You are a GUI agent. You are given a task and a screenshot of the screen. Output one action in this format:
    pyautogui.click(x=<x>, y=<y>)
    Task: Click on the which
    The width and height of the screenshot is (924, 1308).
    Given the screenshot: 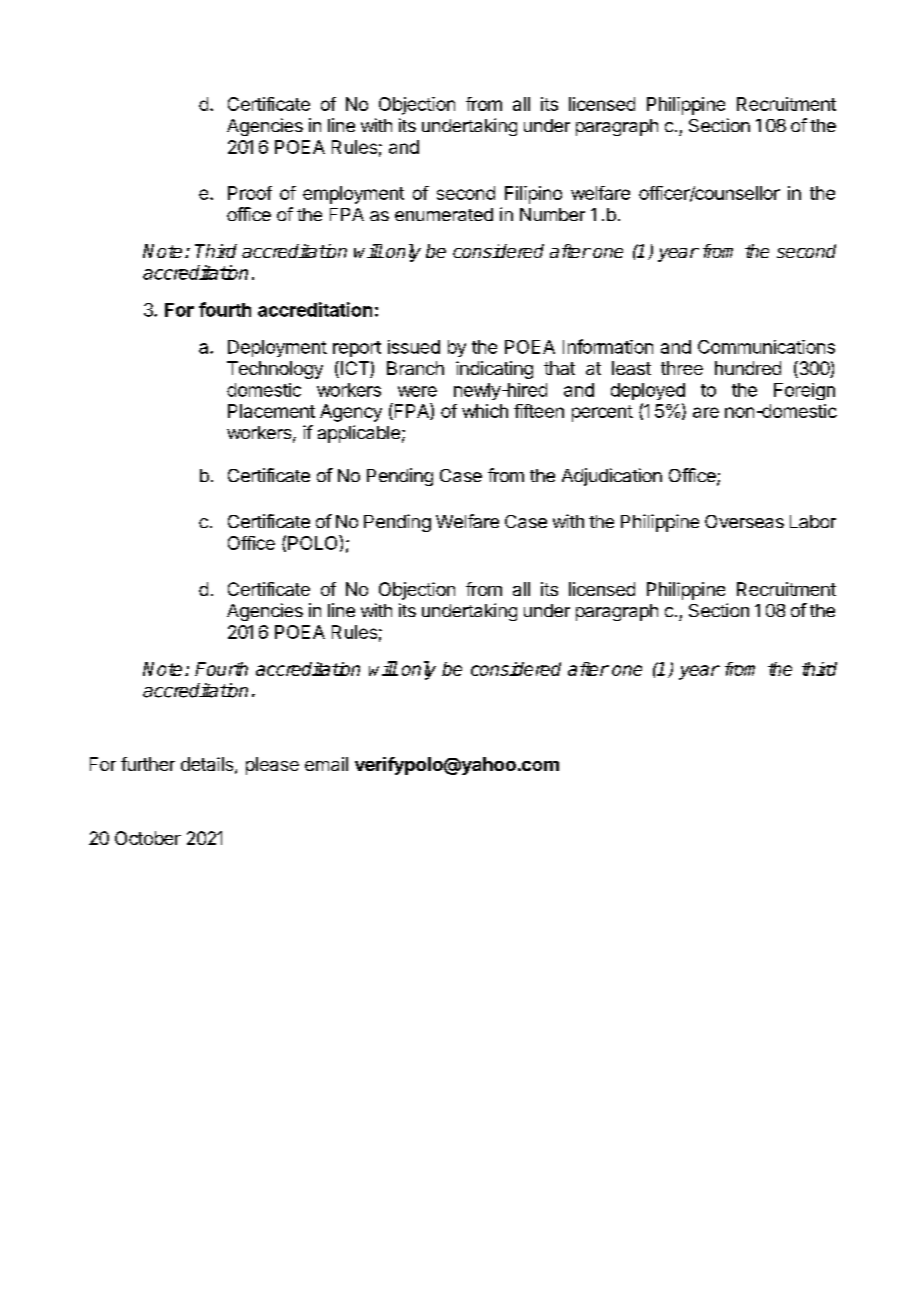 What is the action you would take?
    pyautogui.click(x=485, y=411)
